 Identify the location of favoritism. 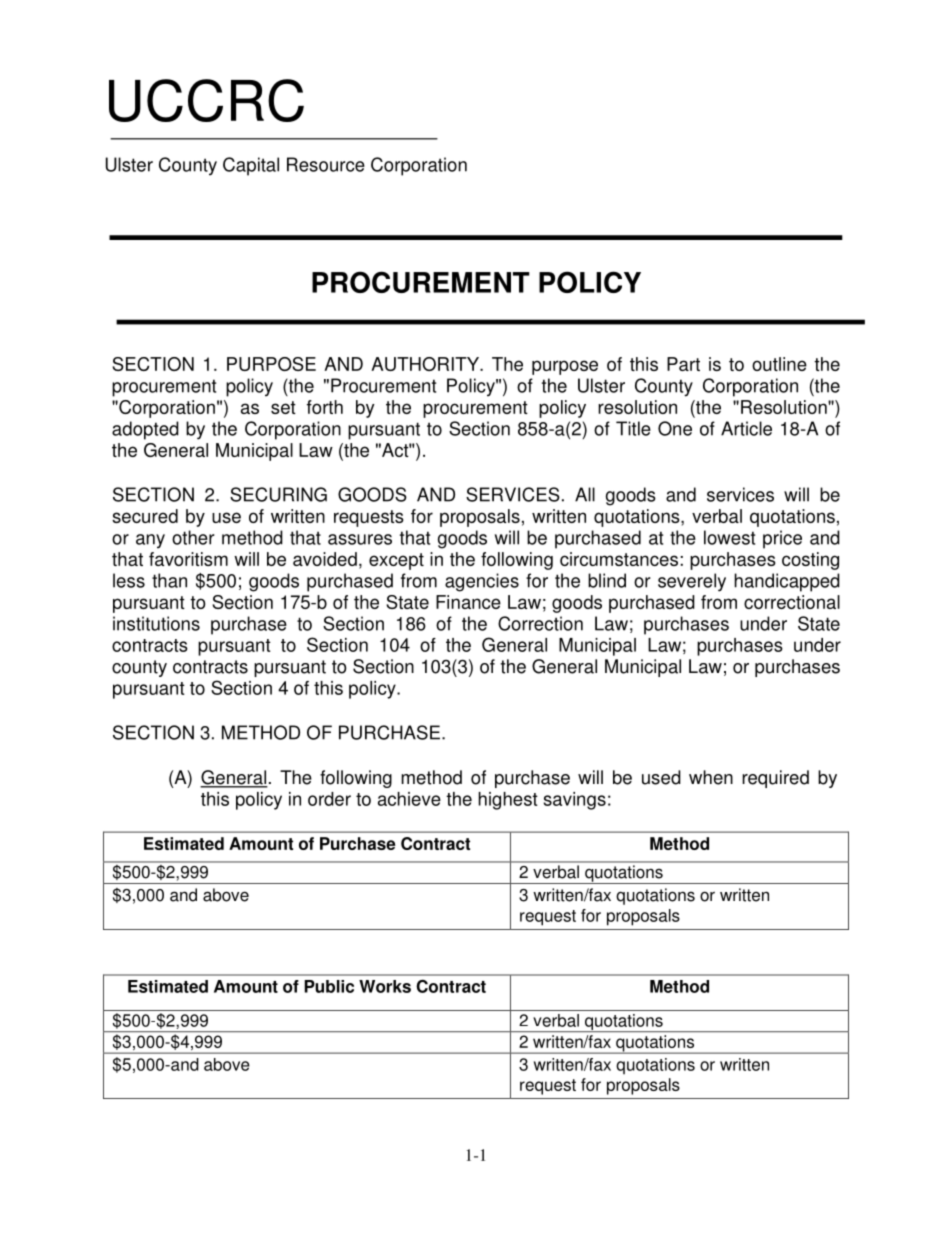
(188, 559).
